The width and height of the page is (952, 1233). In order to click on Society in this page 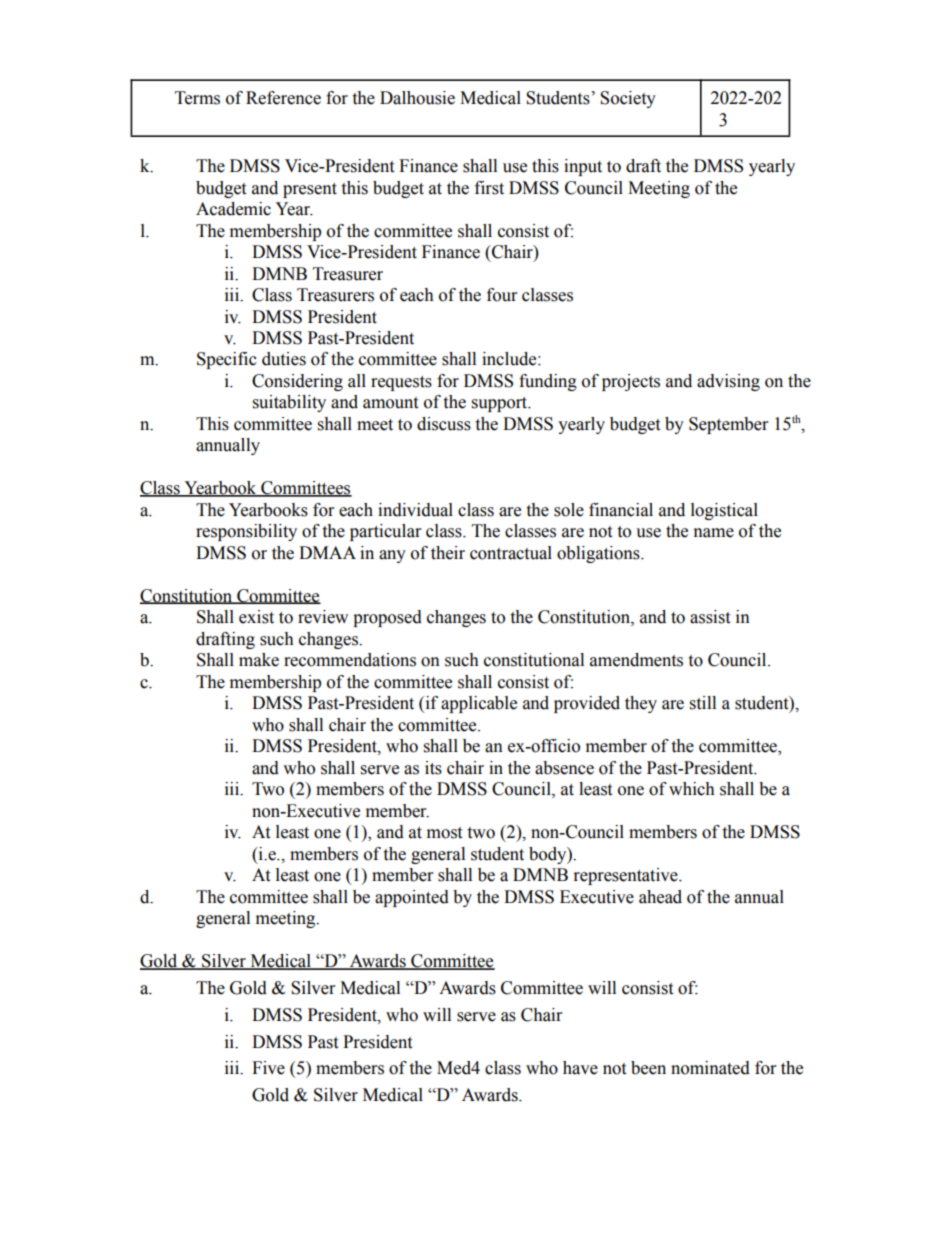, I will do `click(628, 99)`.
